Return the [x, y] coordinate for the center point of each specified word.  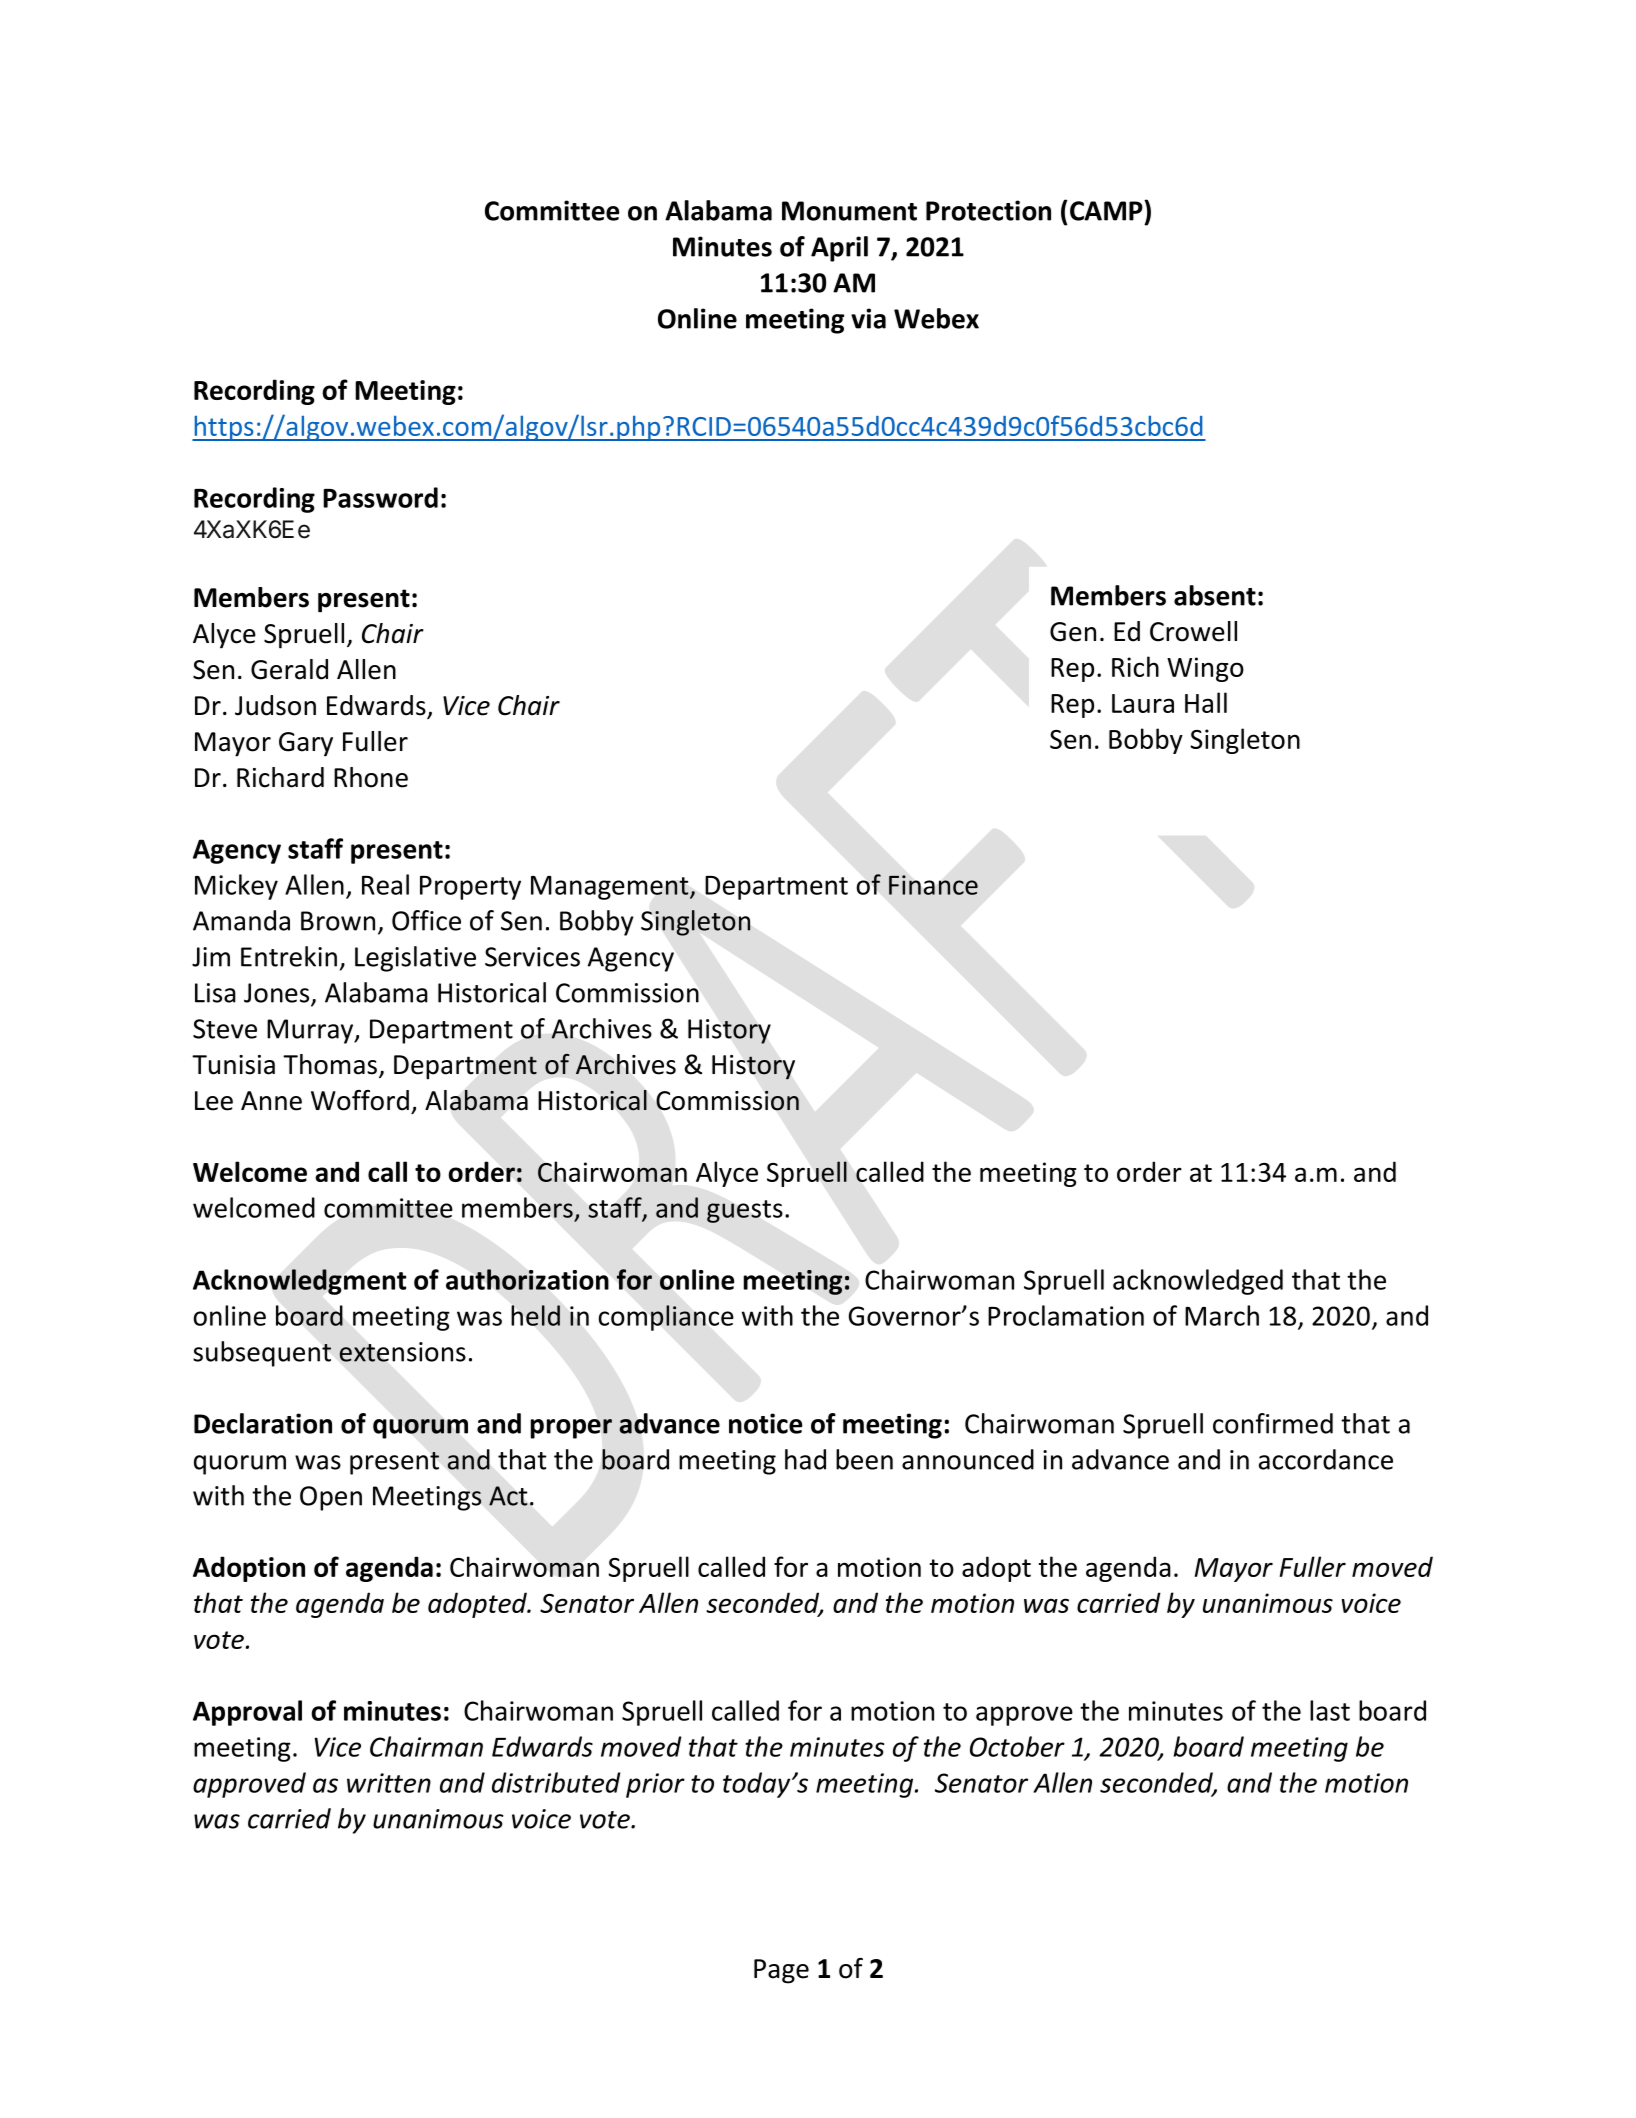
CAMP [1107, 210]
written [389, 1783]
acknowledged [1198, 1282]
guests [745, 1211]
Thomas [331, 1065]
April [839, 249]
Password [380, 497]
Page [781, 1971]
